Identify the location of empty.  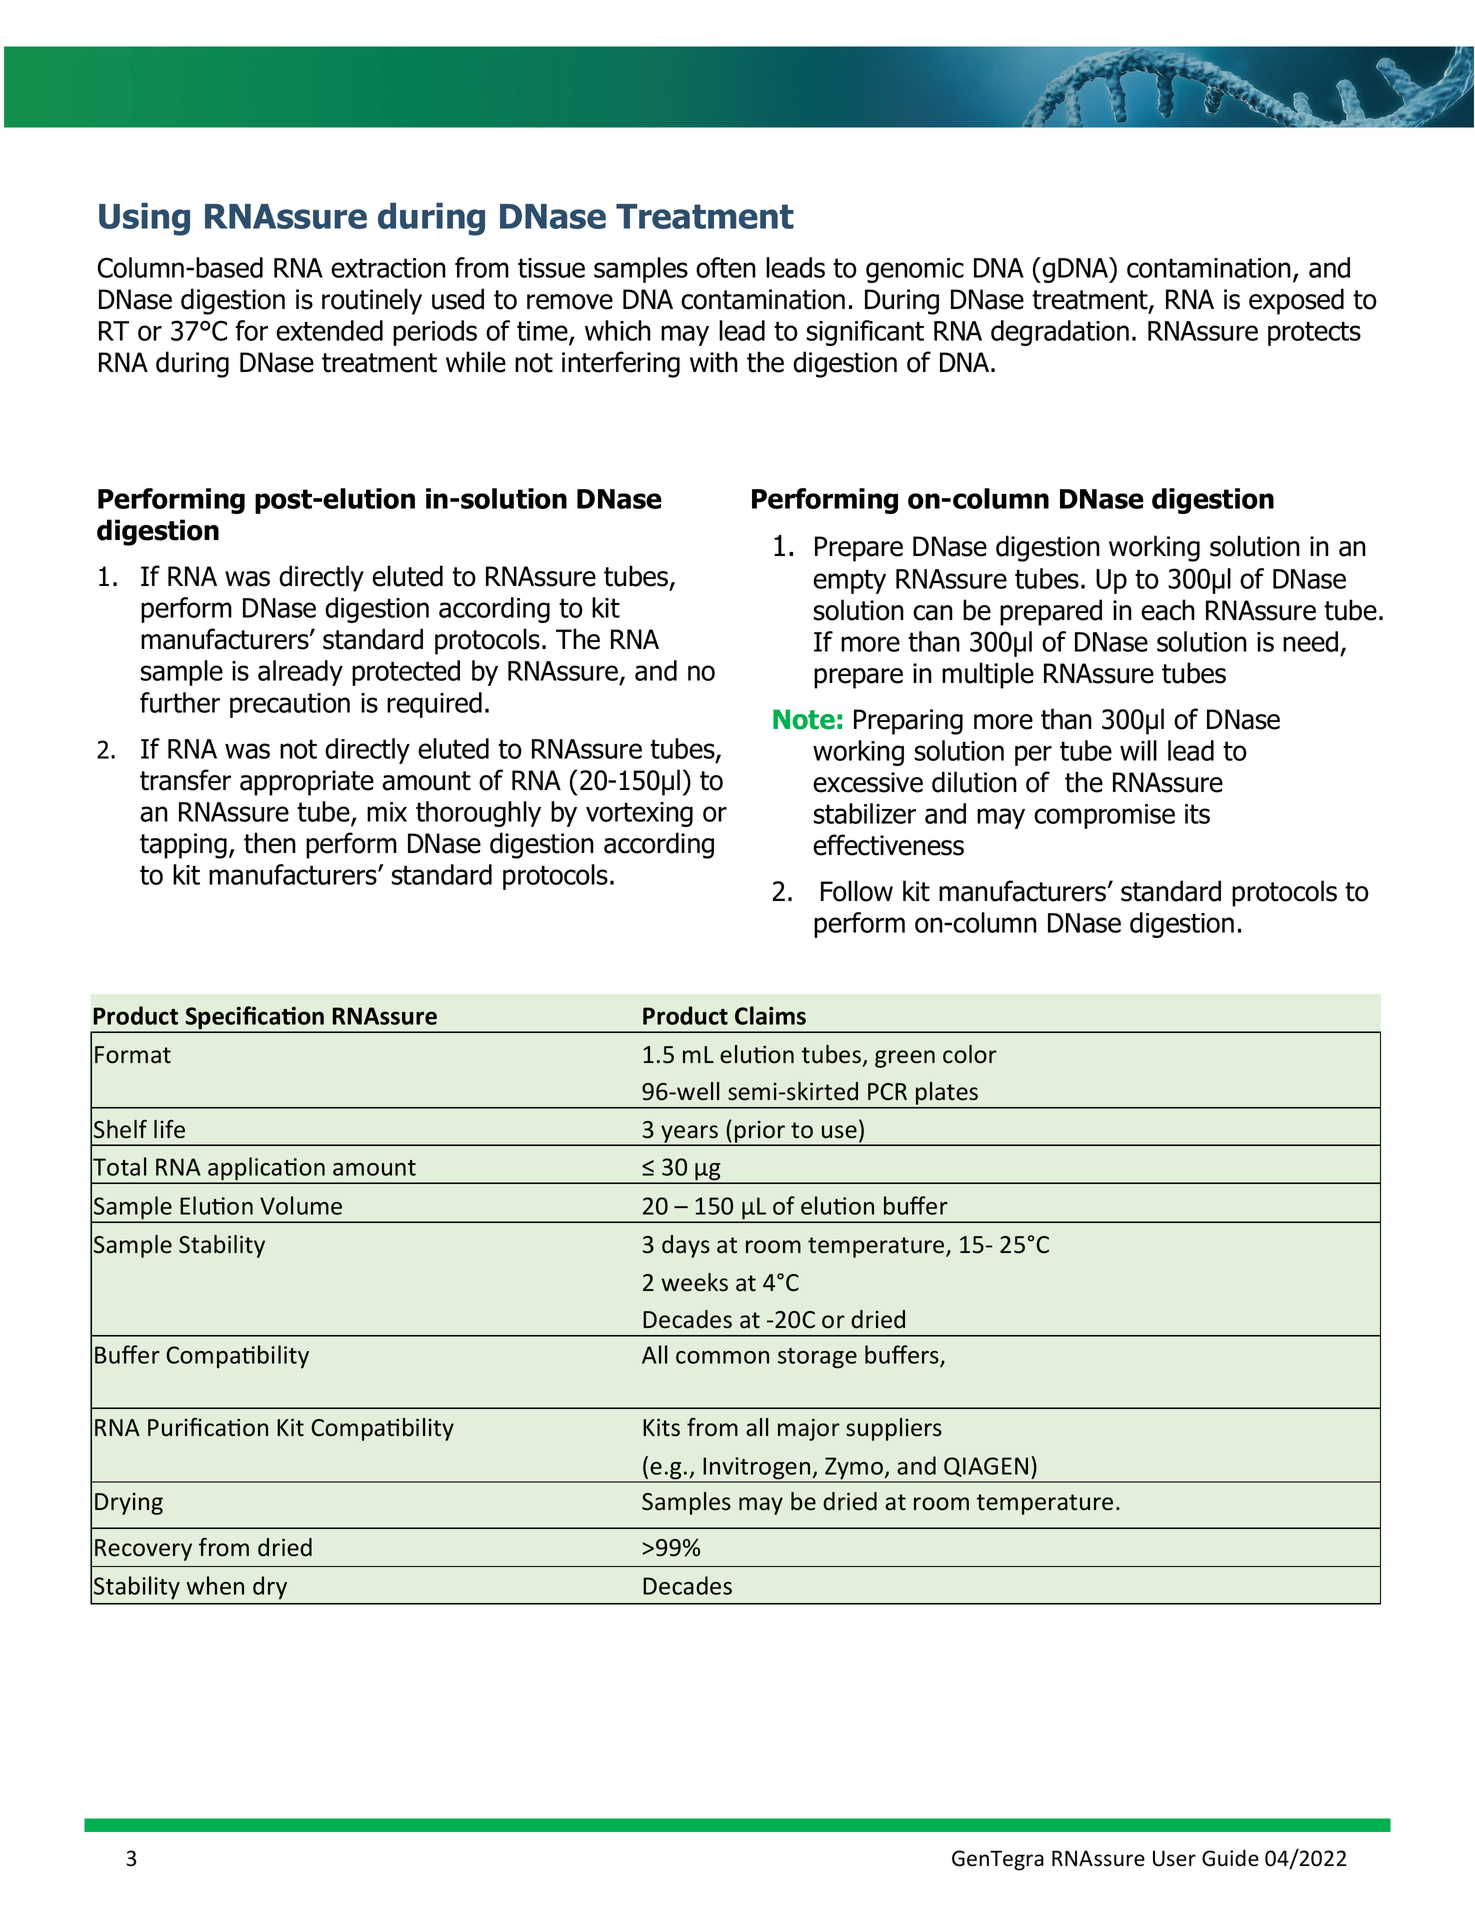
(849, 581).
